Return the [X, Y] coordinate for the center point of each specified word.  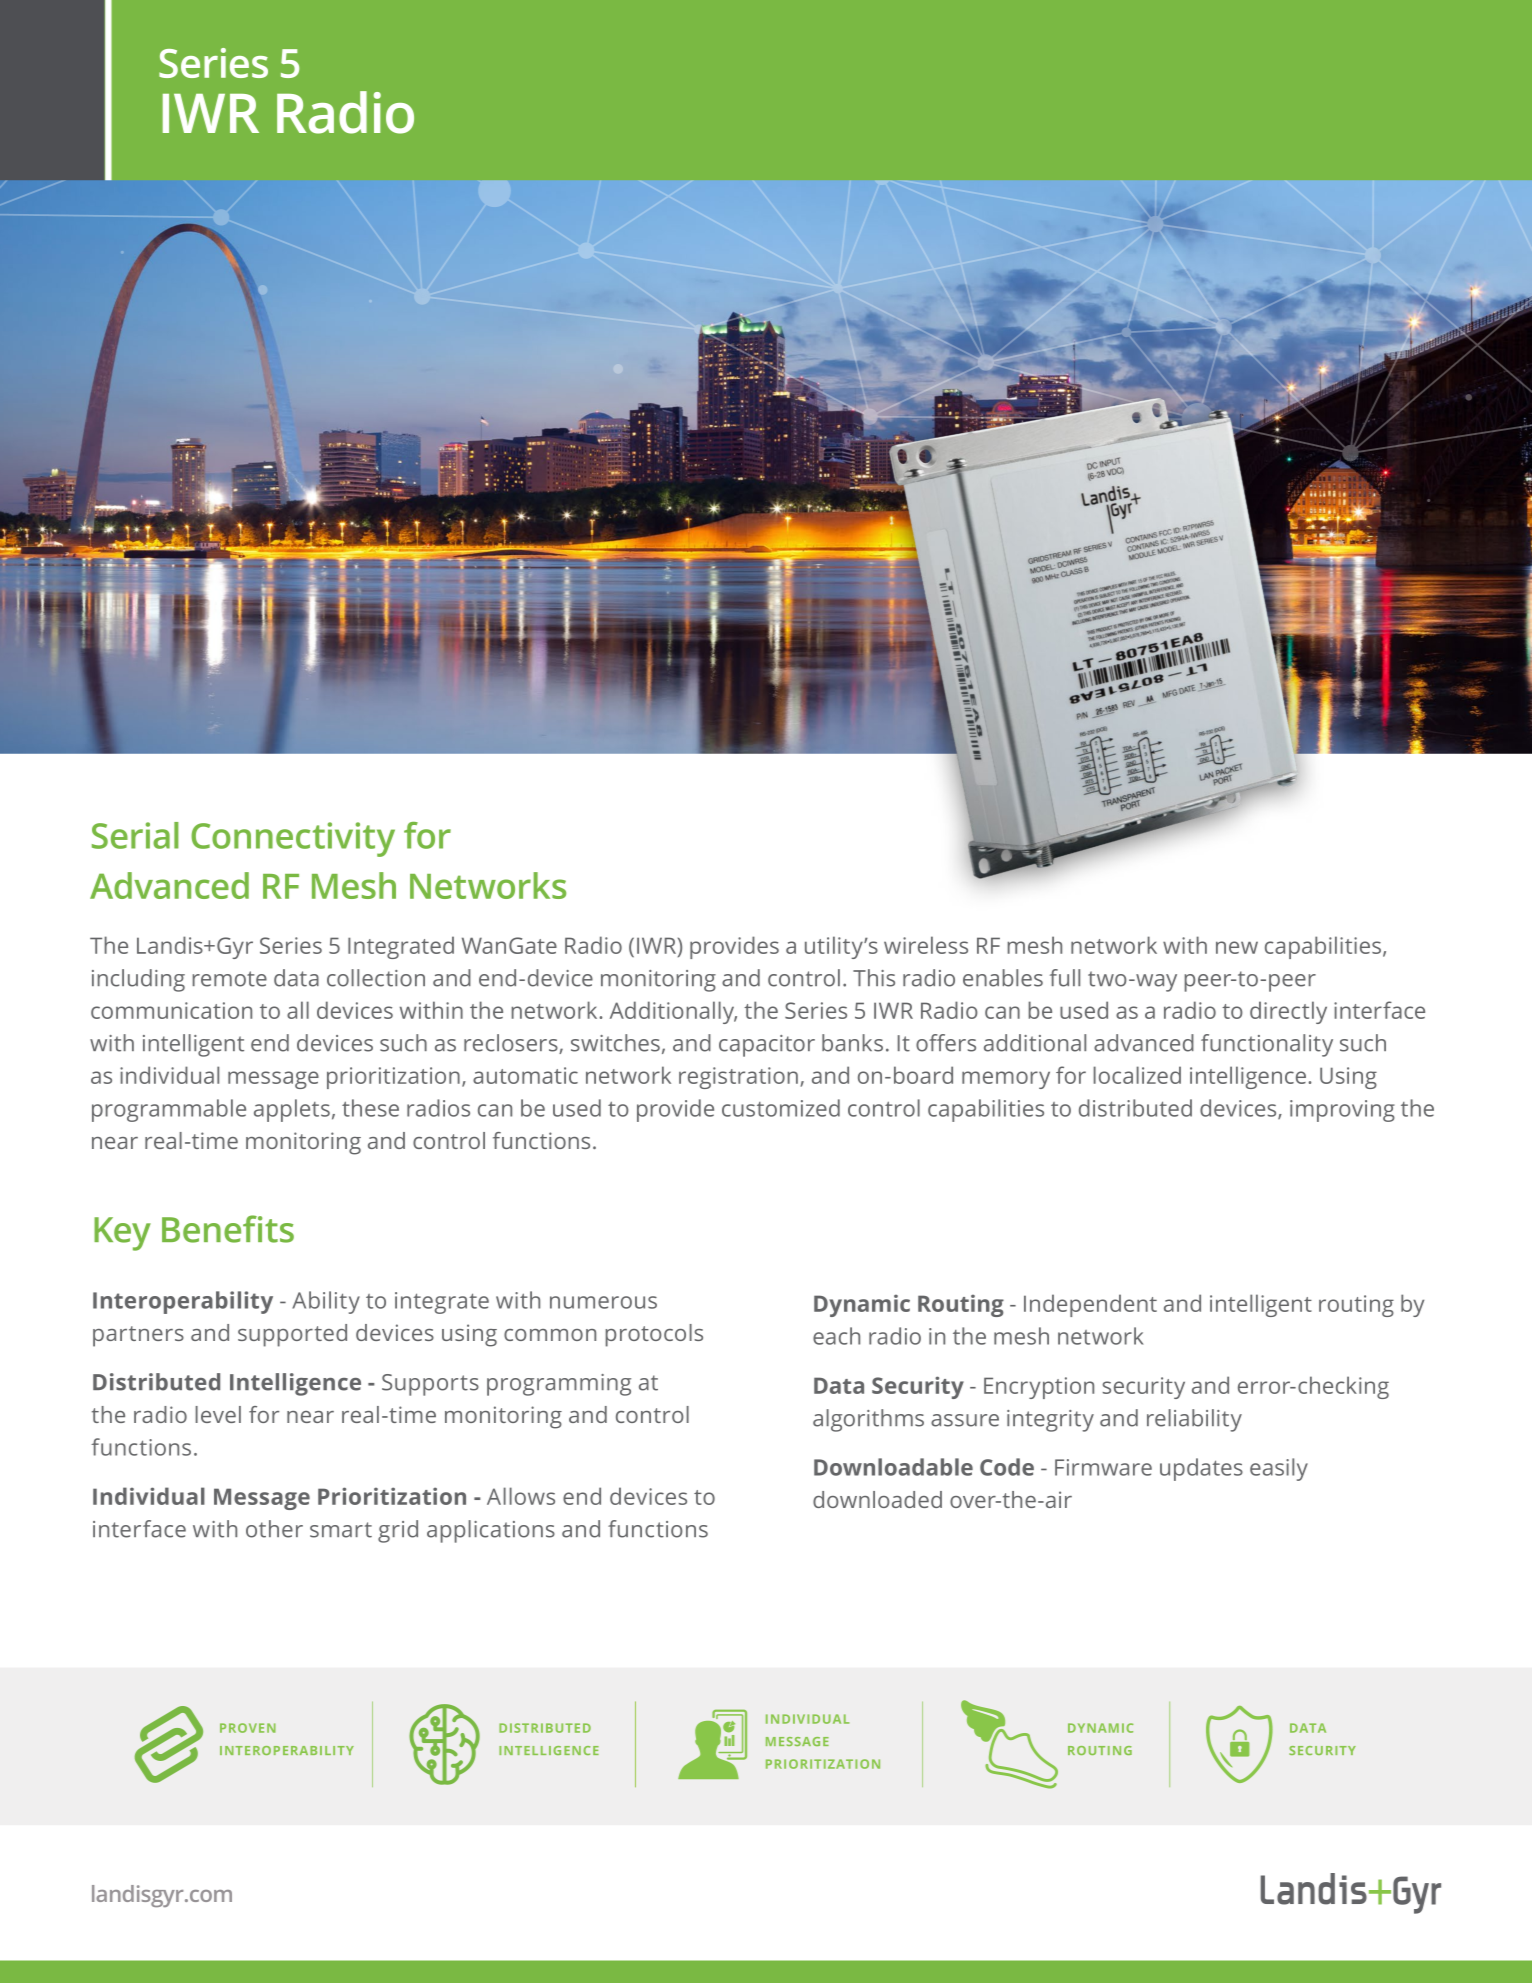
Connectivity [293, 839]
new [1237, 947]
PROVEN [248, 1728]
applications [491, 1531]
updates [1201, 1469]
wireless [926, 945]
